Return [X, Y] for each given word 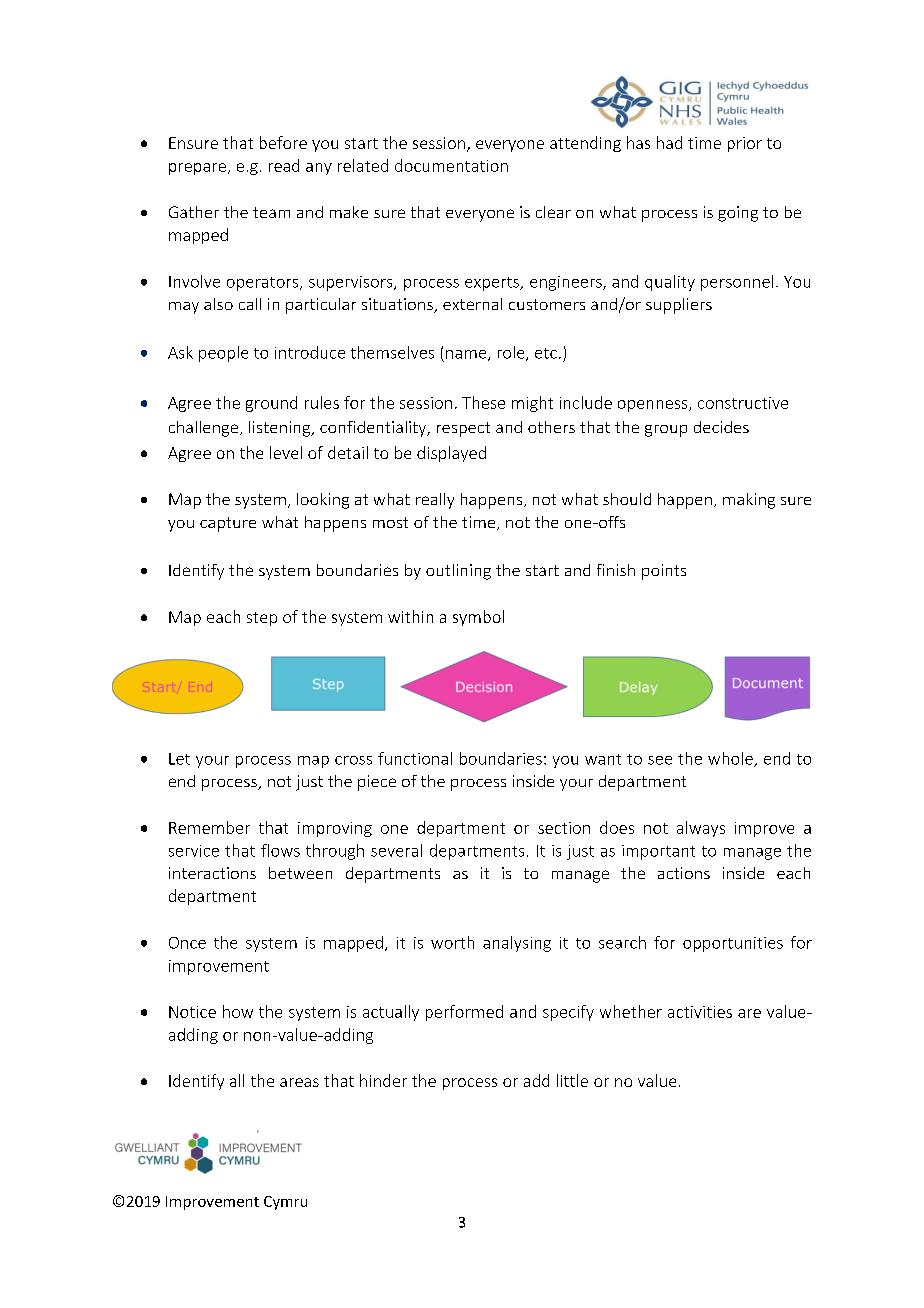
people [223, 354]
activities [700, 1012]
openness [654, 406]
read [284, 165]
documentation [451, 165]
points [664, 572]
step [262, 619]
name [467, 355]
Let [179, 759]
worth [452, 942]
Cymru [285, 1203]
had [669, 142]
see [660, 760]
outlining [458, 572]
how [238, 1011]
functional [415, 758]
